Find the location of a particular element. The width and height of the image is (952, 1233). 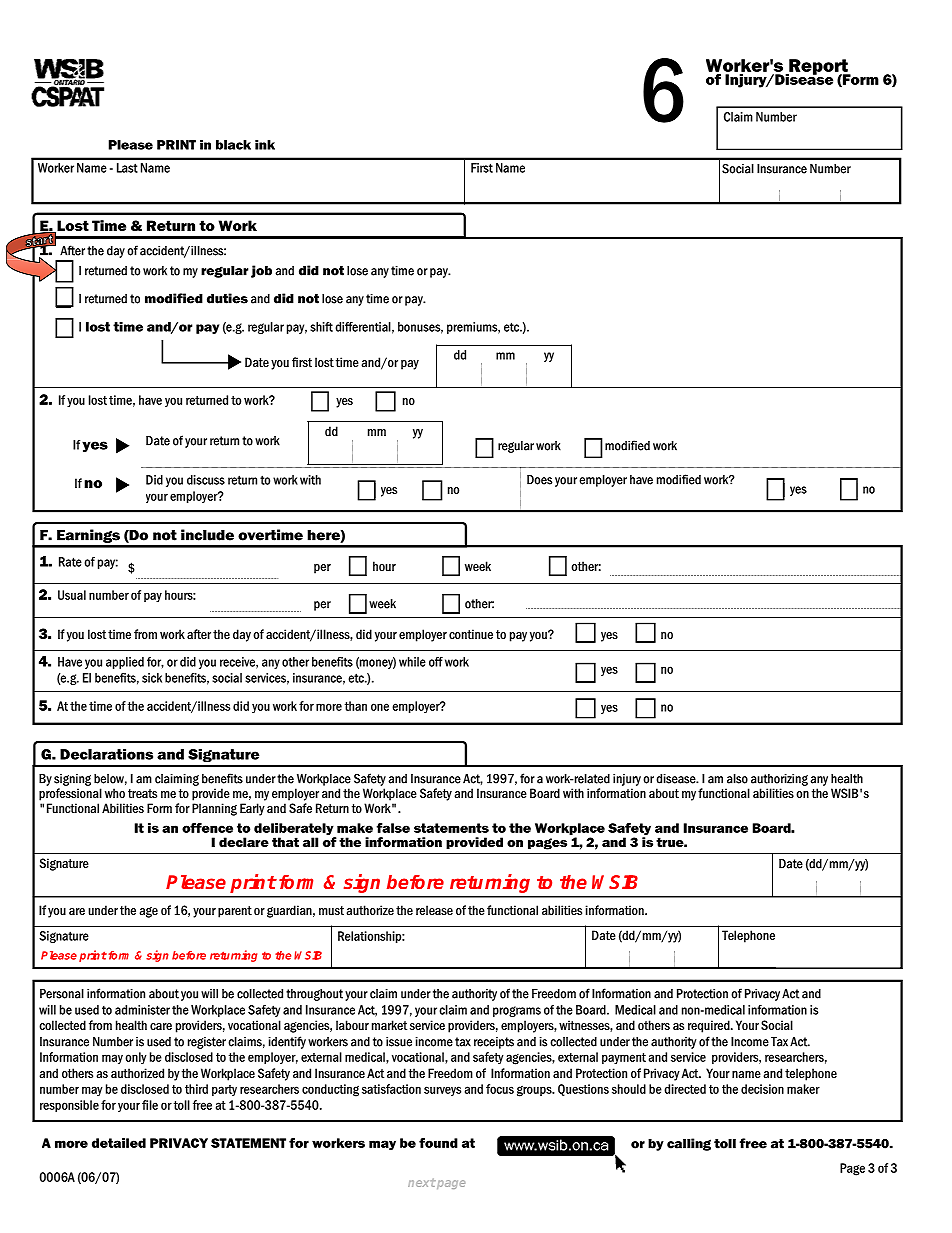

file is located at coordinates (150, 1105).
